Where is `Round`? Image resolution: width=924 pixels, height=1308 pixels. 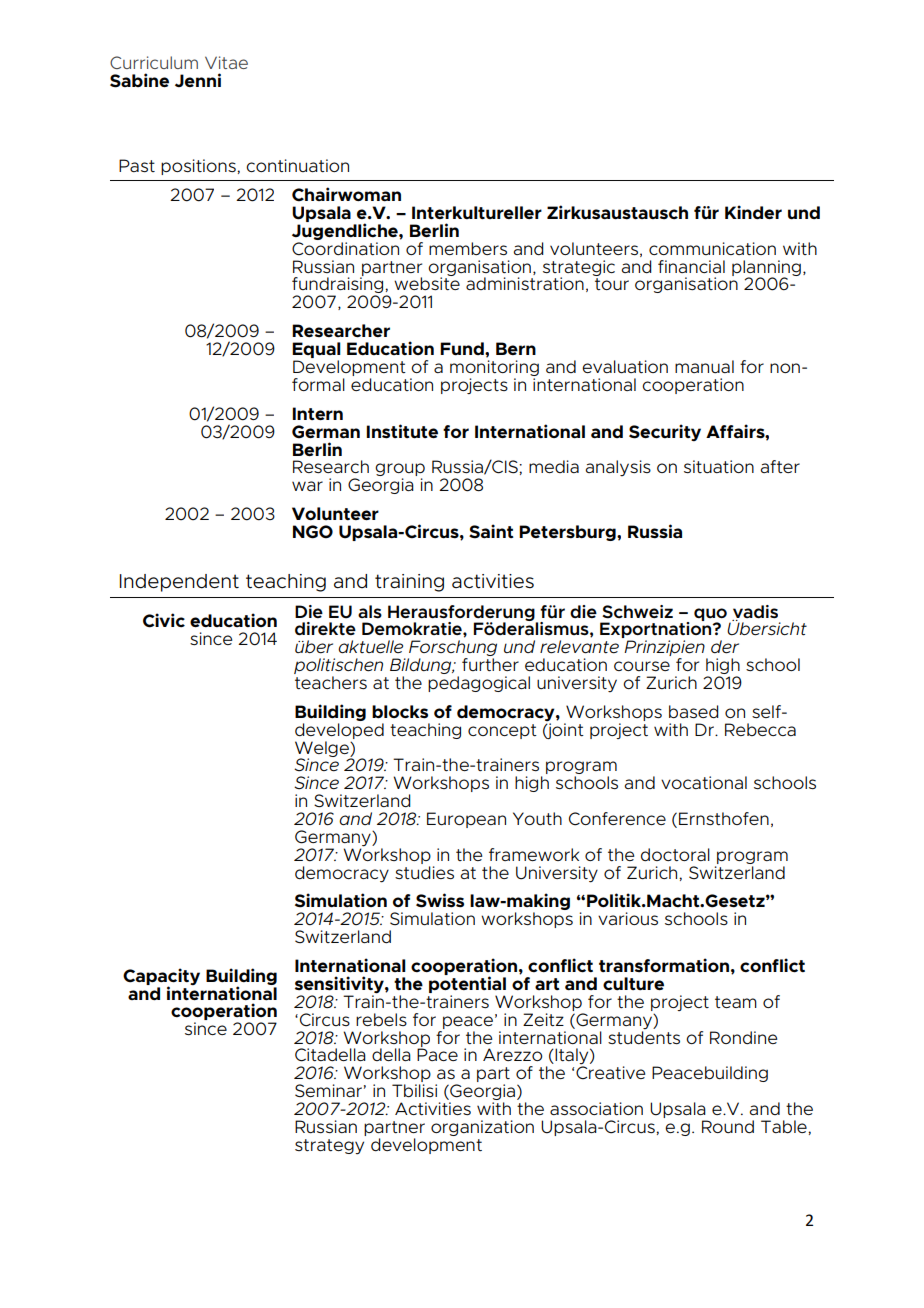 Round is located at coordinates (728, 1126).
